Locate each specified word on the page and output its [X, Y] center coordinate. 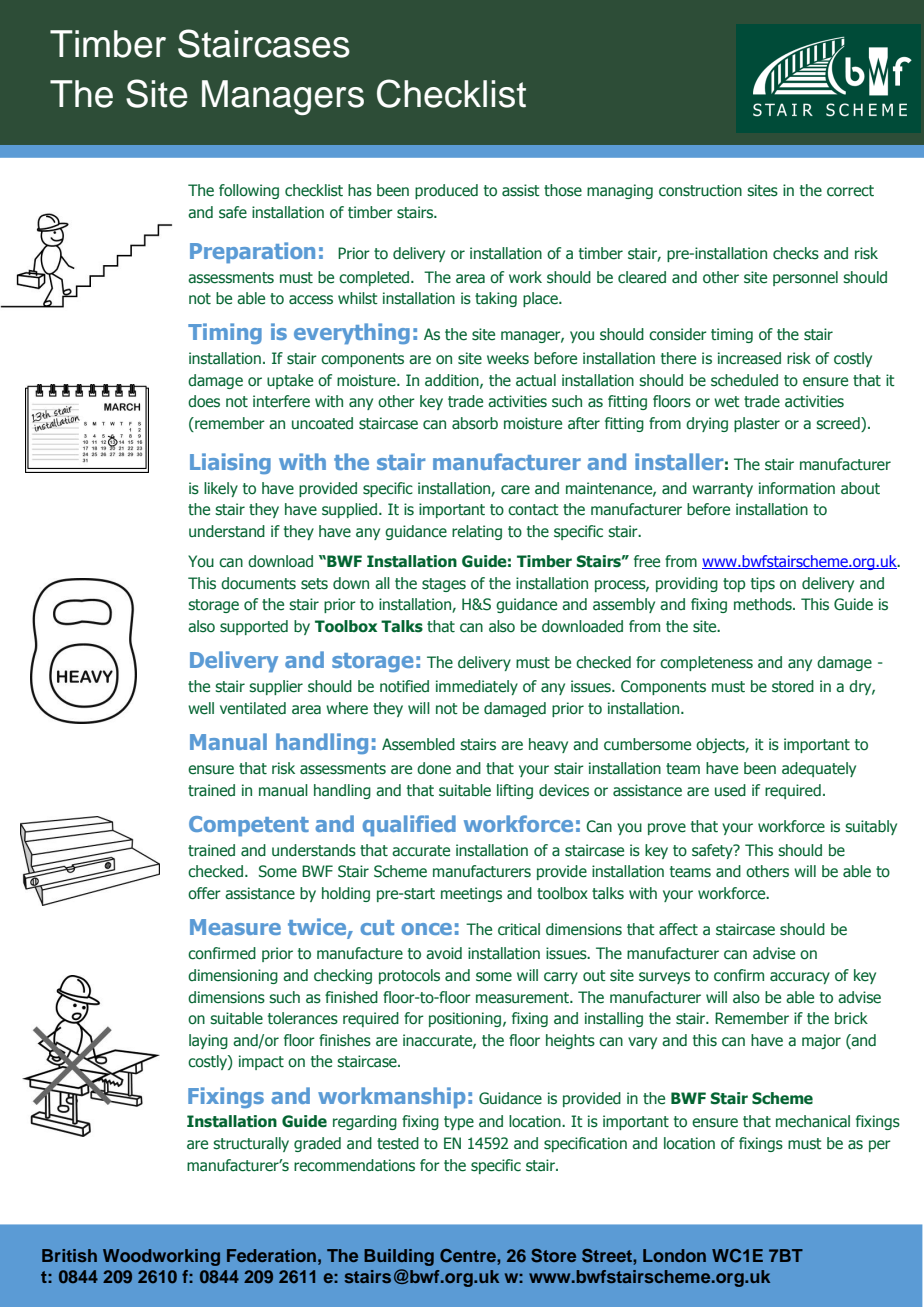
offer [204, 893]
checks [796, 253]
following [249, 191]
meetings [471, 894]
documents [258, 583]
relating [477, 532]
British [69, 1255]
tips [763, 584]
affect [678, 929]
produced [446, 191]
